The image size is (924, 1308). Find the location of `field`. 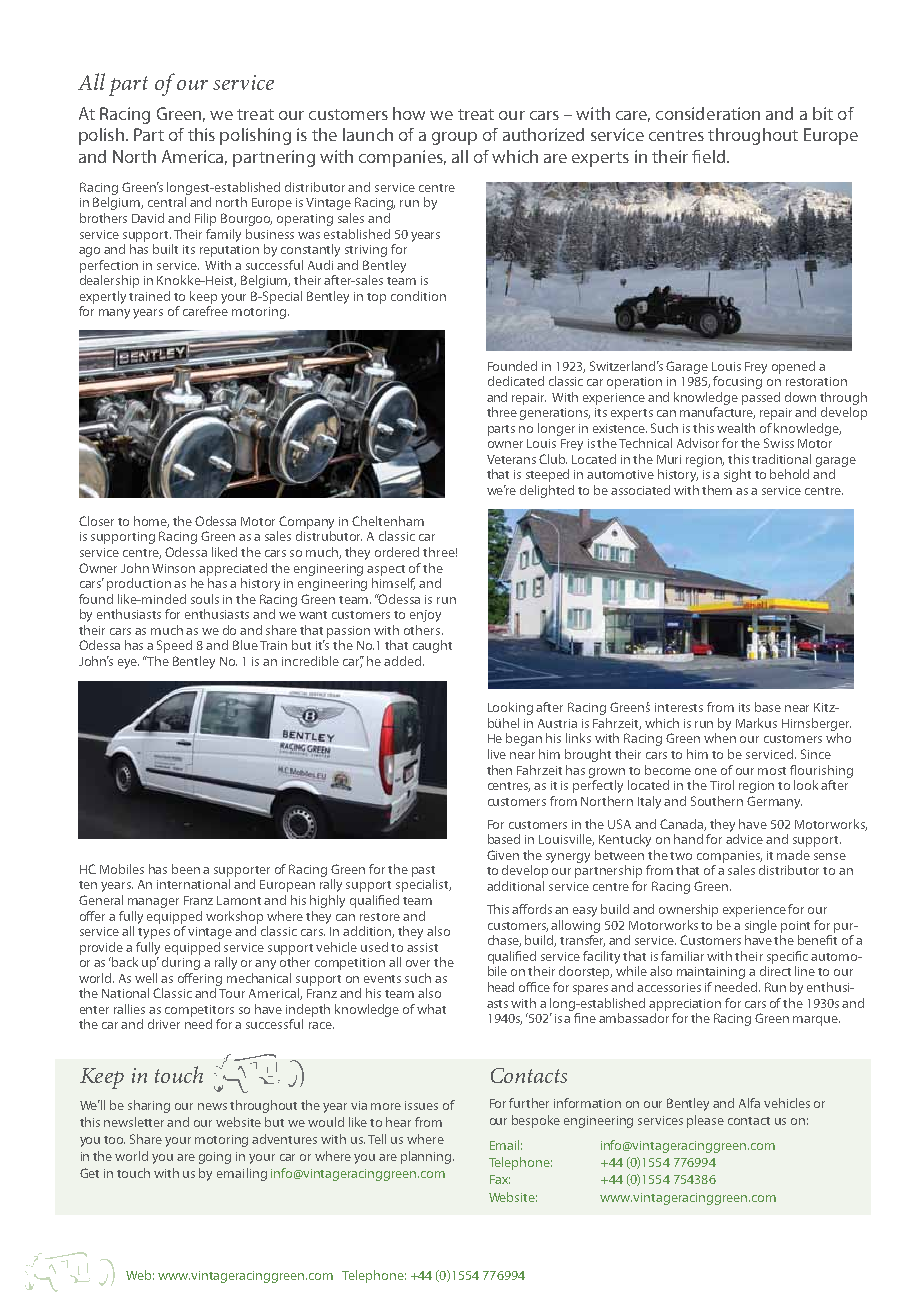

field is located at coordinates (710, 156).
